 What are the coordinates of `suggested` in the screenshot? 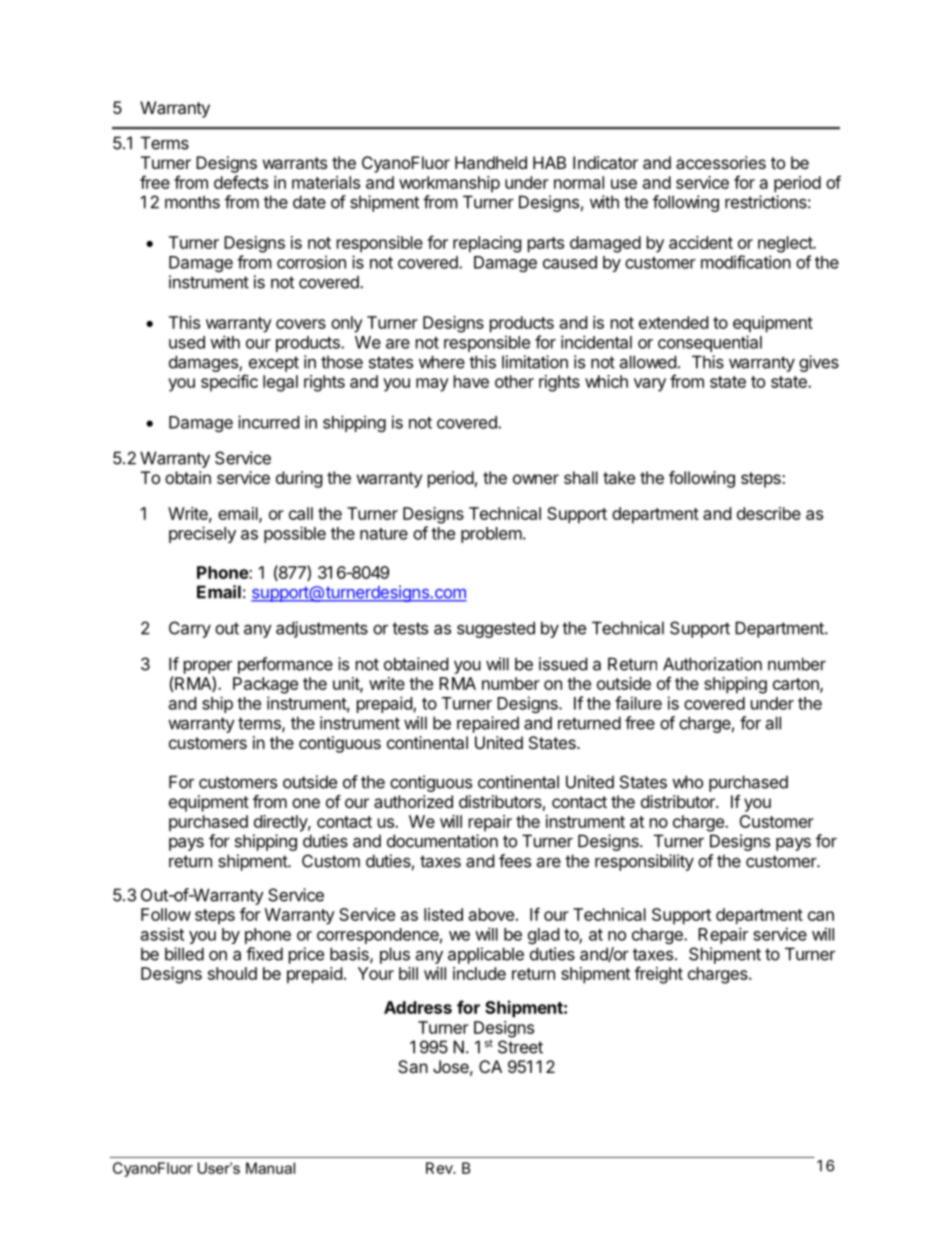 It's located at (496, 629).
